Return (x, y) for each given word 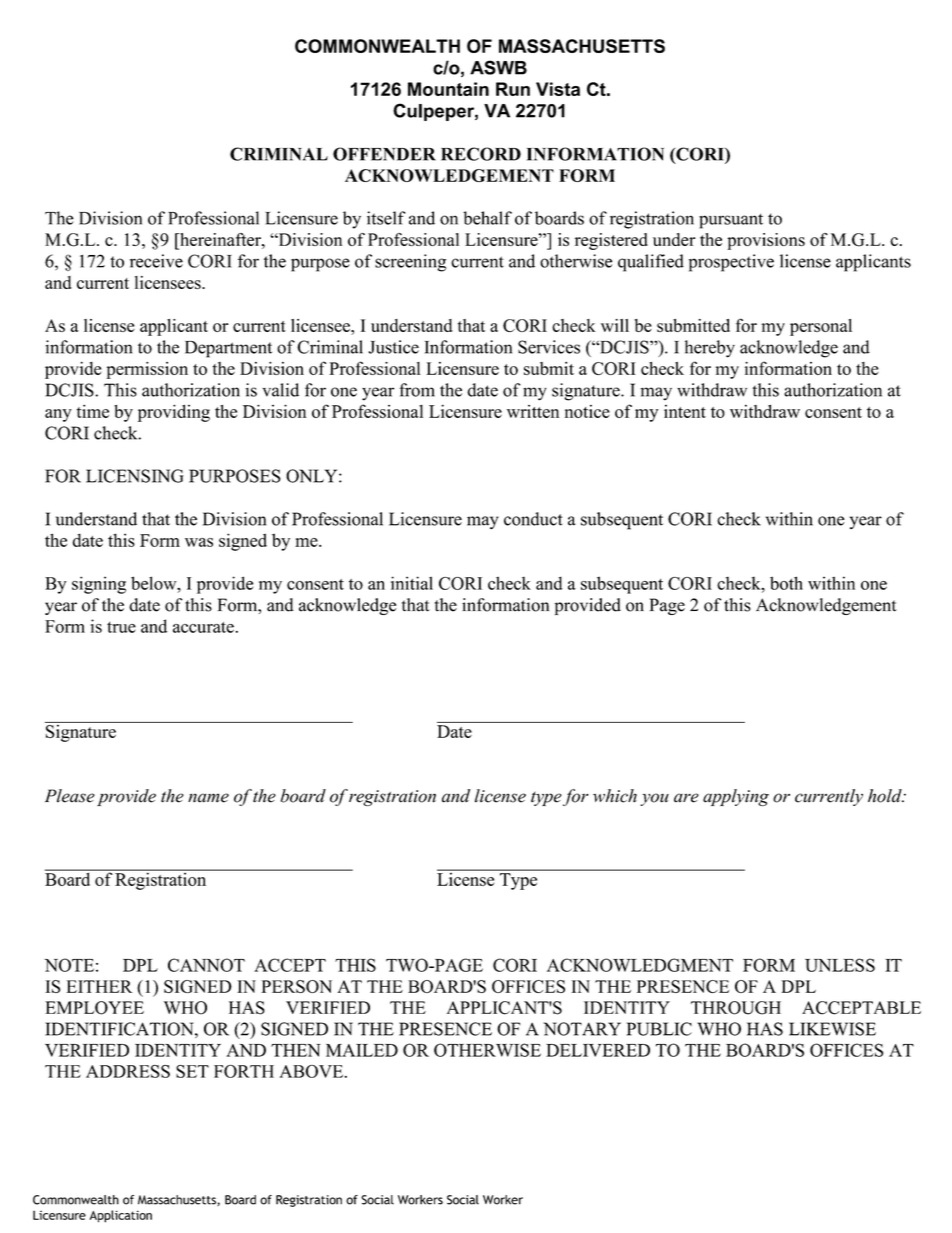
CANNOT (206, 965)
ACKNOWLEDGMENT (640, 965)
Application (121, 1216)
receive (156, 261)
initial (412, 583)
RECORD (481, 154)
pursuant (731, 221)
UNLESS (840, 965)
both (786, 583)
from (417, 390)
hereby (710, 349)
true (121, 627)
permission (147, 370)
